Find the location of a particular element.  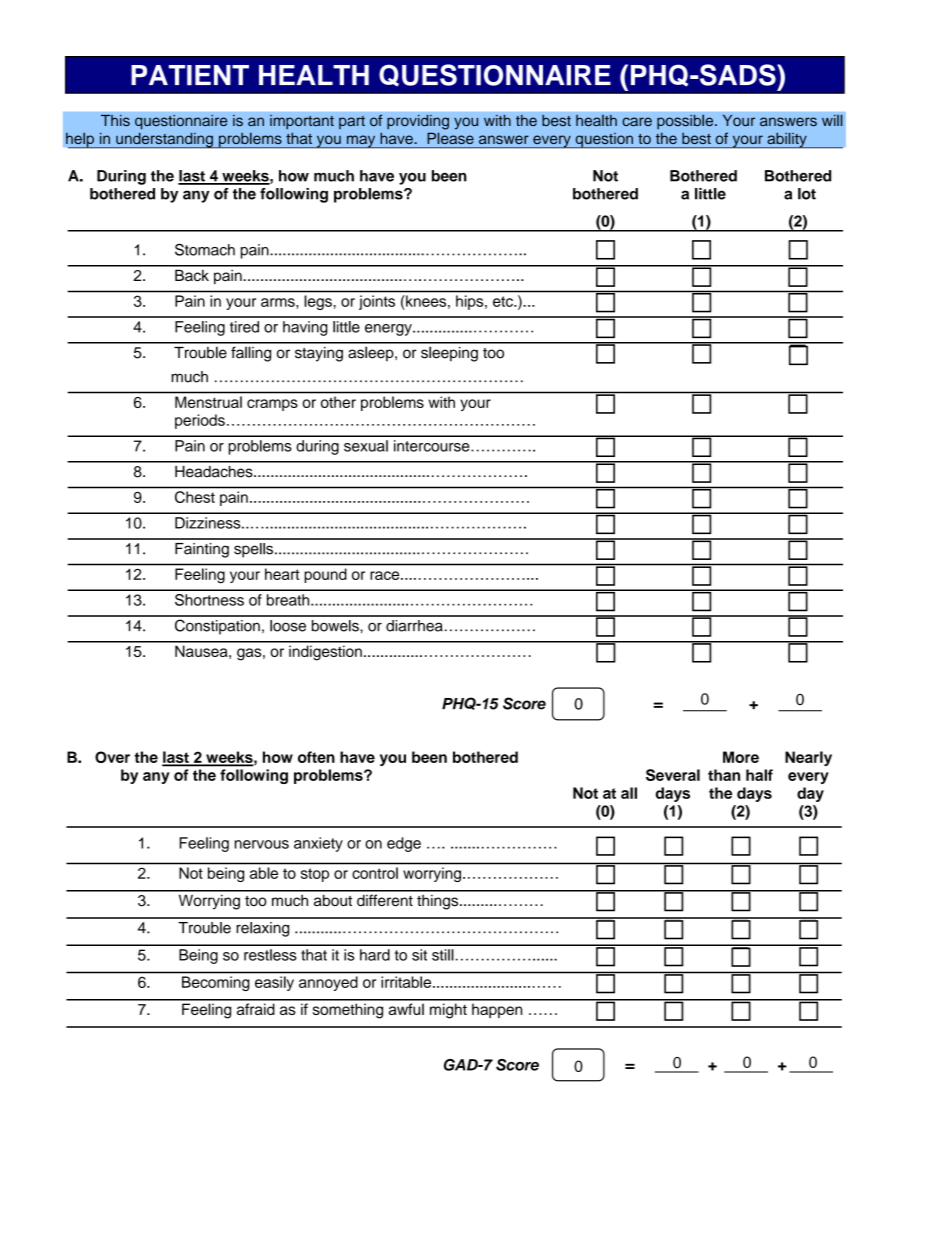

More is located at coordinates (741, 757).
